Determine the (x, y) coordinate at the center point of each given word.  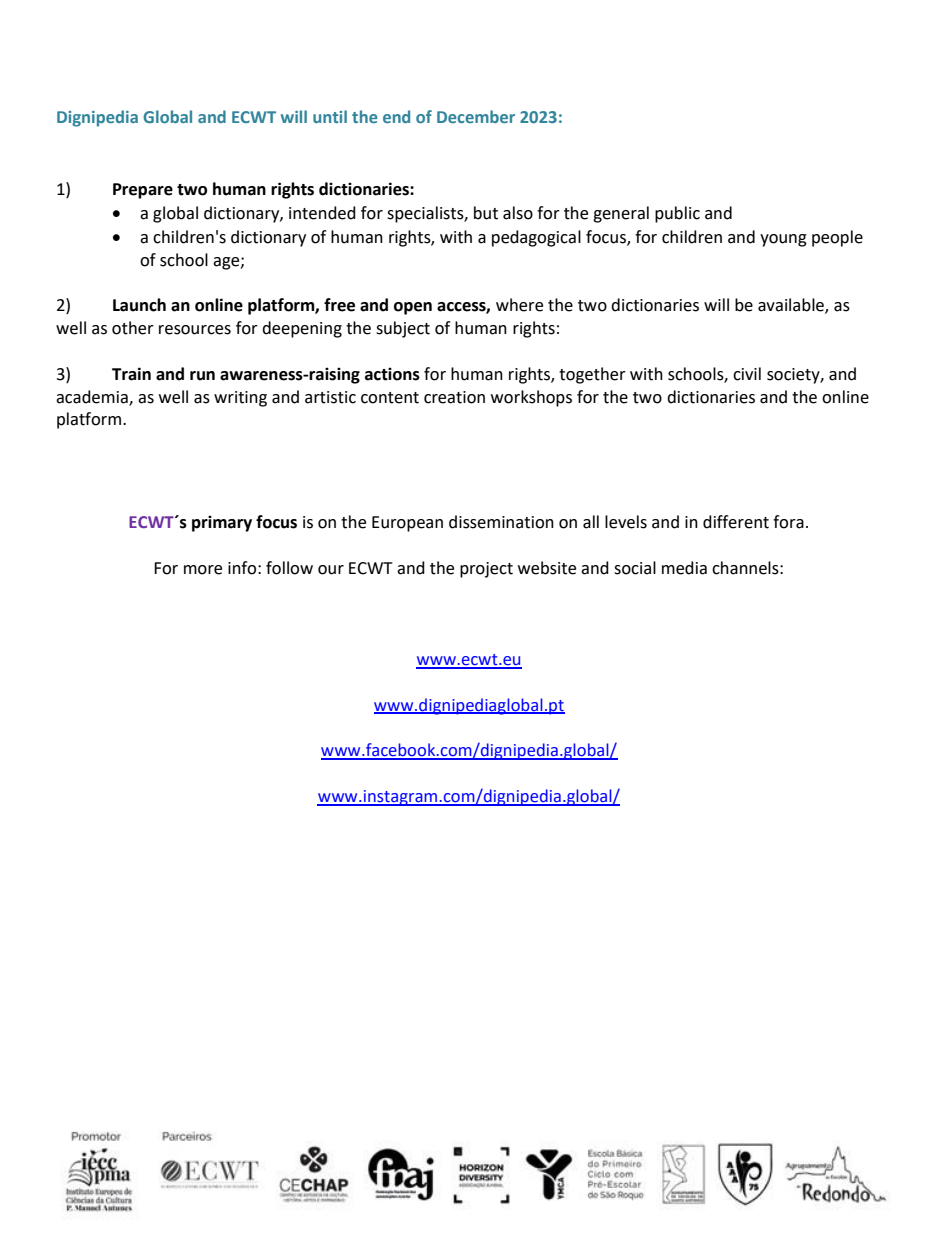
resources (195, 330)
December (476, 116)
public (677, 214)
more (203, 570)
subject (403, 329)
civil (747, 374)
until (330, 116)
